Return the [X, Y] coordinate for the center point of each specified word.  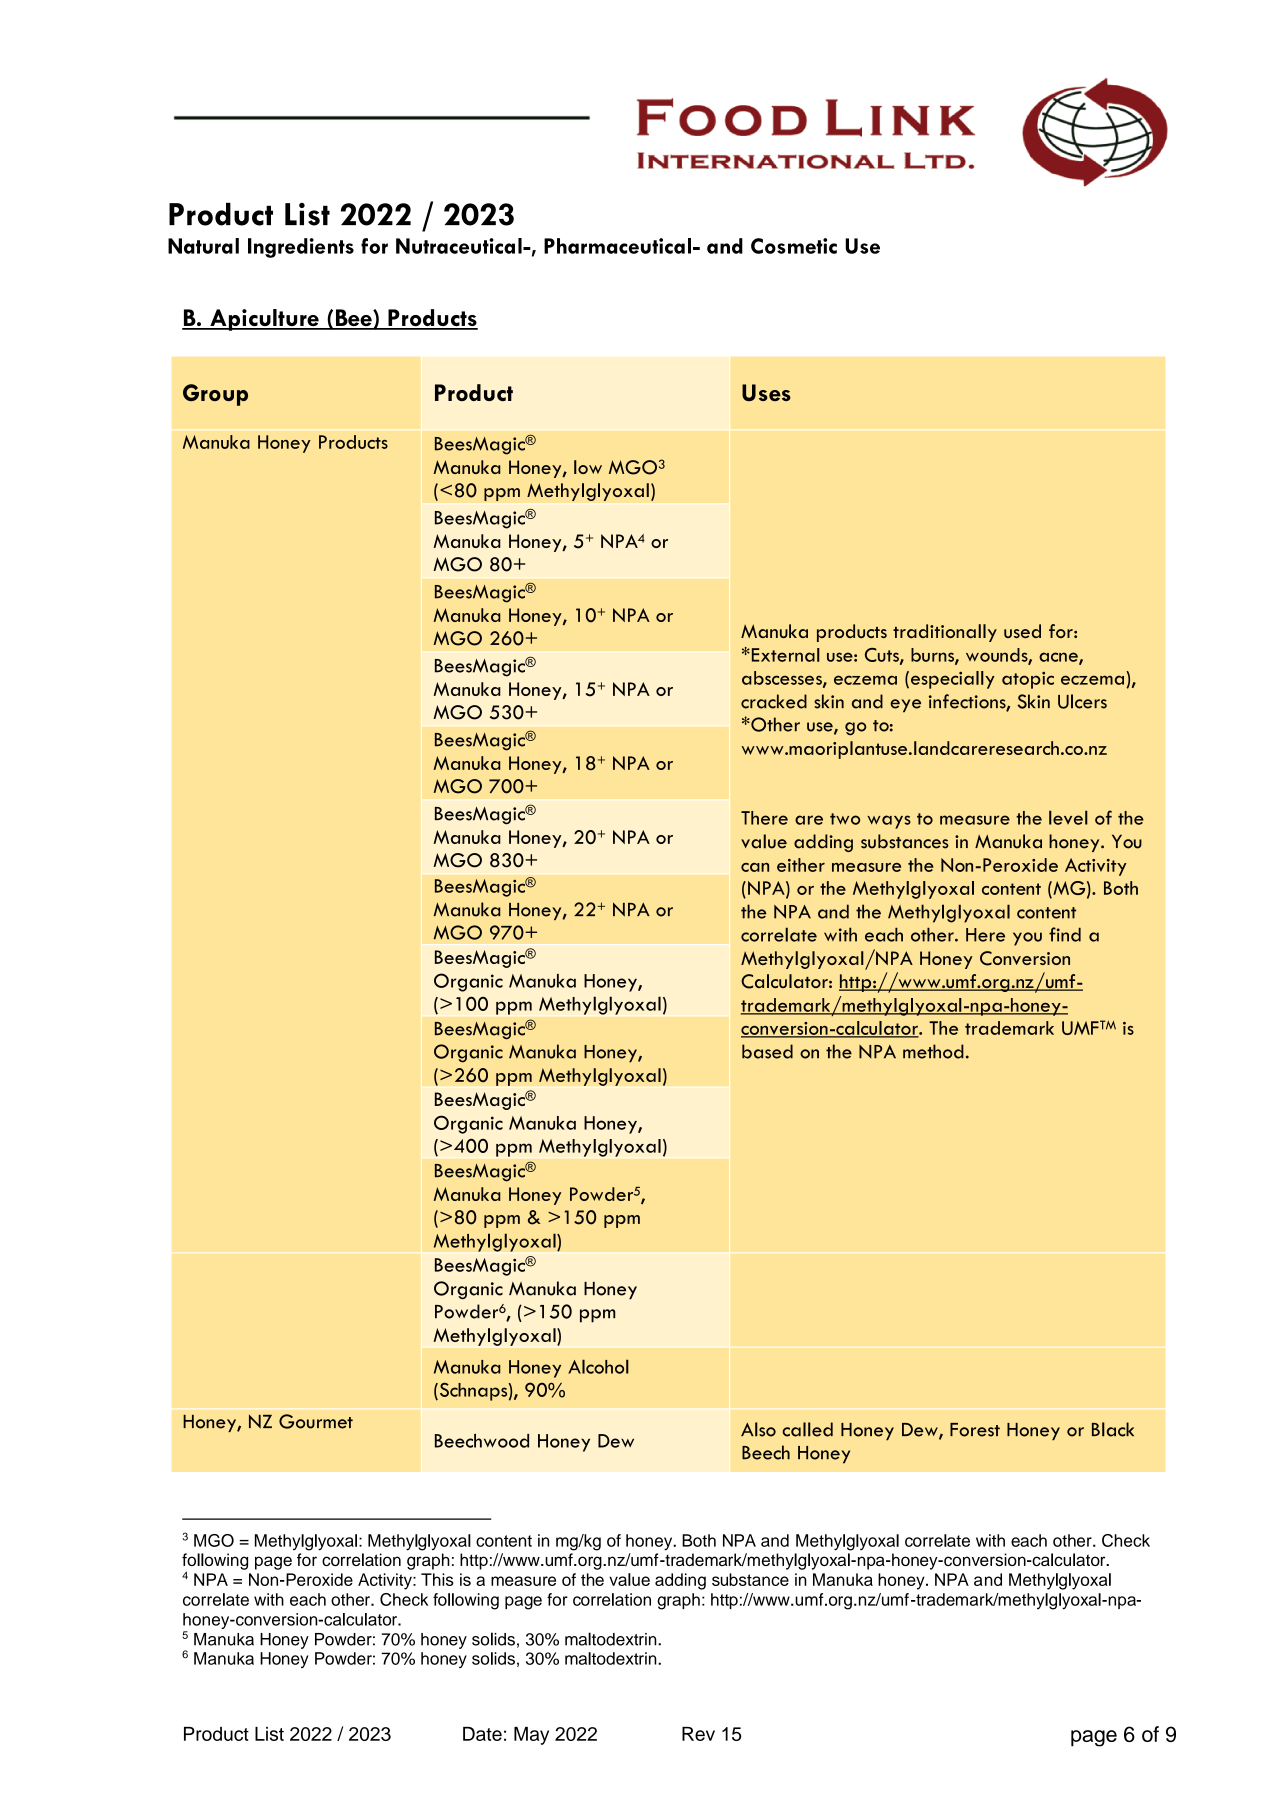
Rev [698, 1734]
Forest [975, 1430]
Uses [766, 392]
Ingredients [301, 248]
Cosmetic [794, 246]
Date [482, 1734]
